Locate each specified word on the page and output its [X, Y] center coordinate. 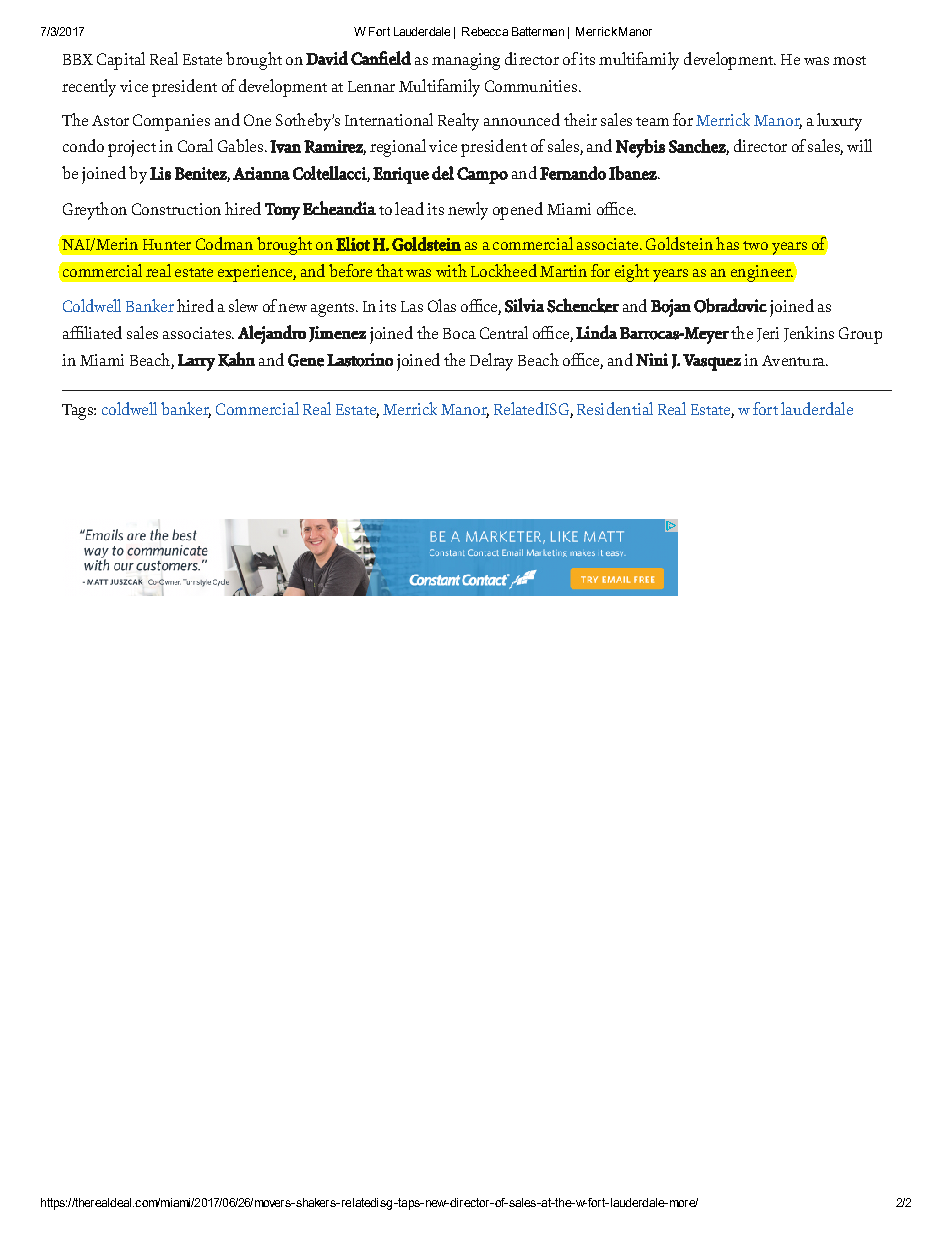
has [727, 243]
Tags [78, 412]
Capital [121, 61]
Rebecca [485, 31]
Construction [176, 209]
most [849, 60]
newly [468, 211]
